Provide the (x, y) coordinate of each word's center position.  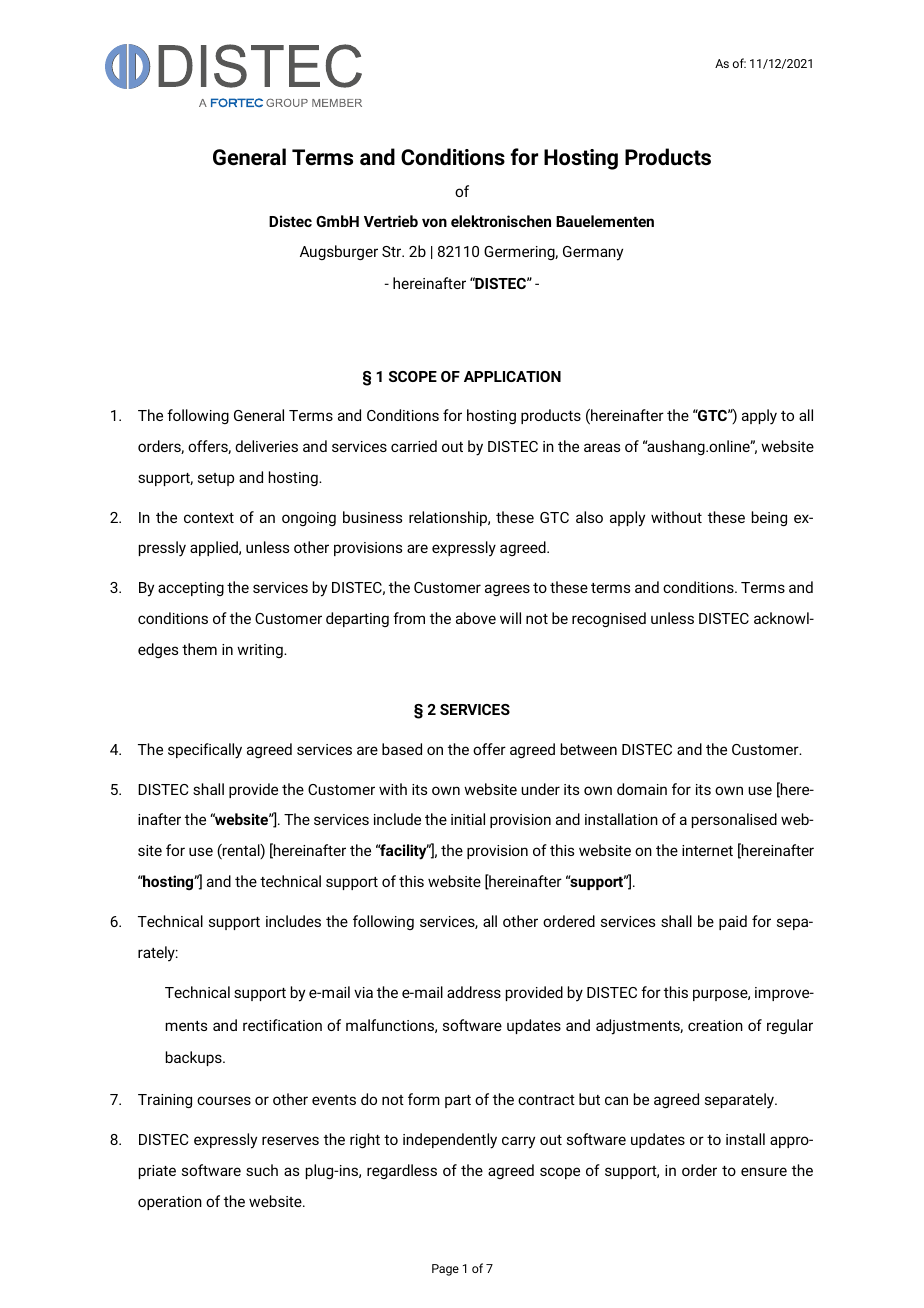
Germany (593, 253)
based (402, 749)
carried (414, 446)
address (474, 992)
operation (170, 1203)
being (769, 518)
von (434, 222)
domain (642, 789)
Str (393, 251)
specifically (205, 751)
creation (715, 1025)
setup (216, 479)
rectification (282, 1025)
